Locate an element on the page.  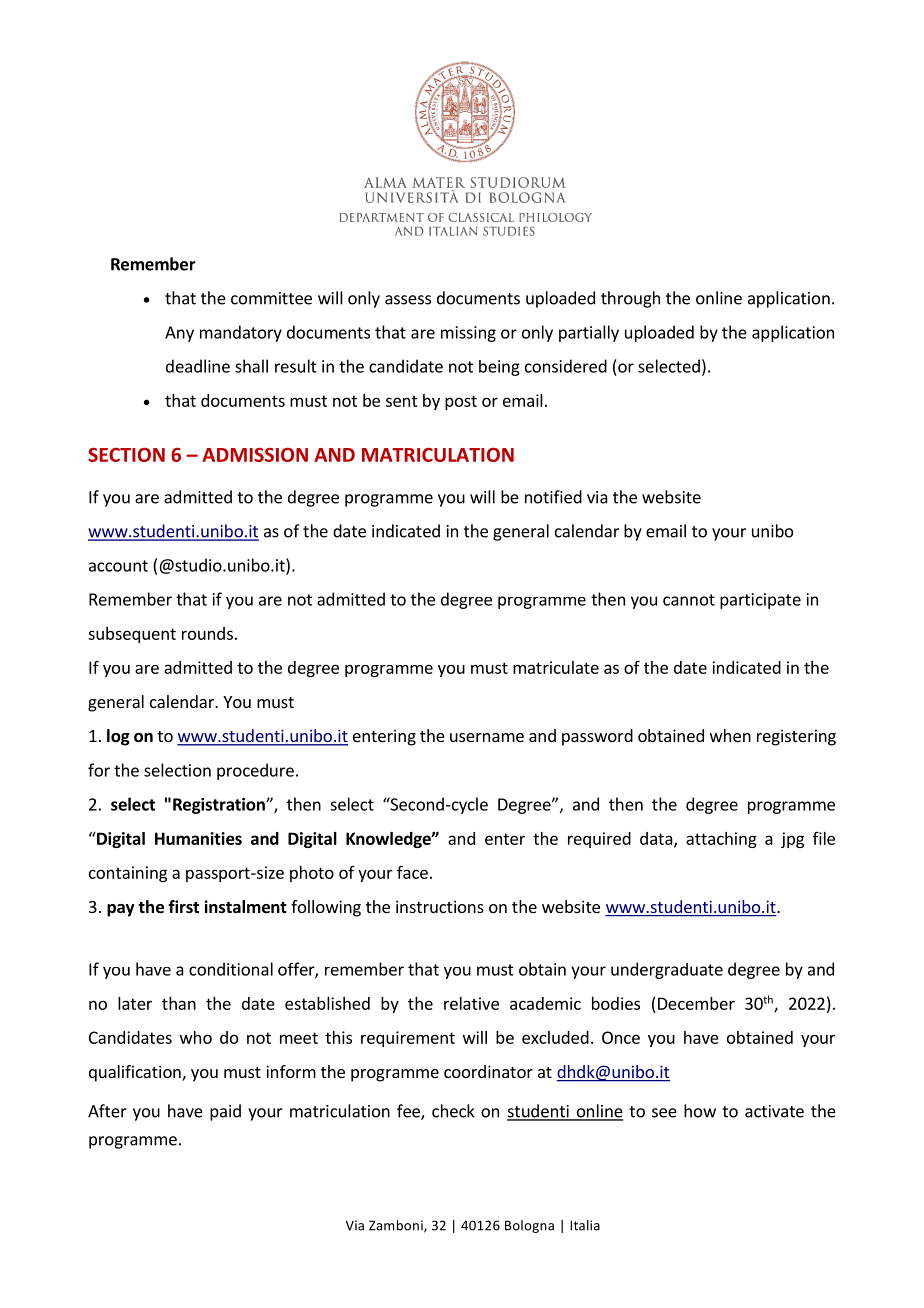
Any is located at coordinates (179, 334).
